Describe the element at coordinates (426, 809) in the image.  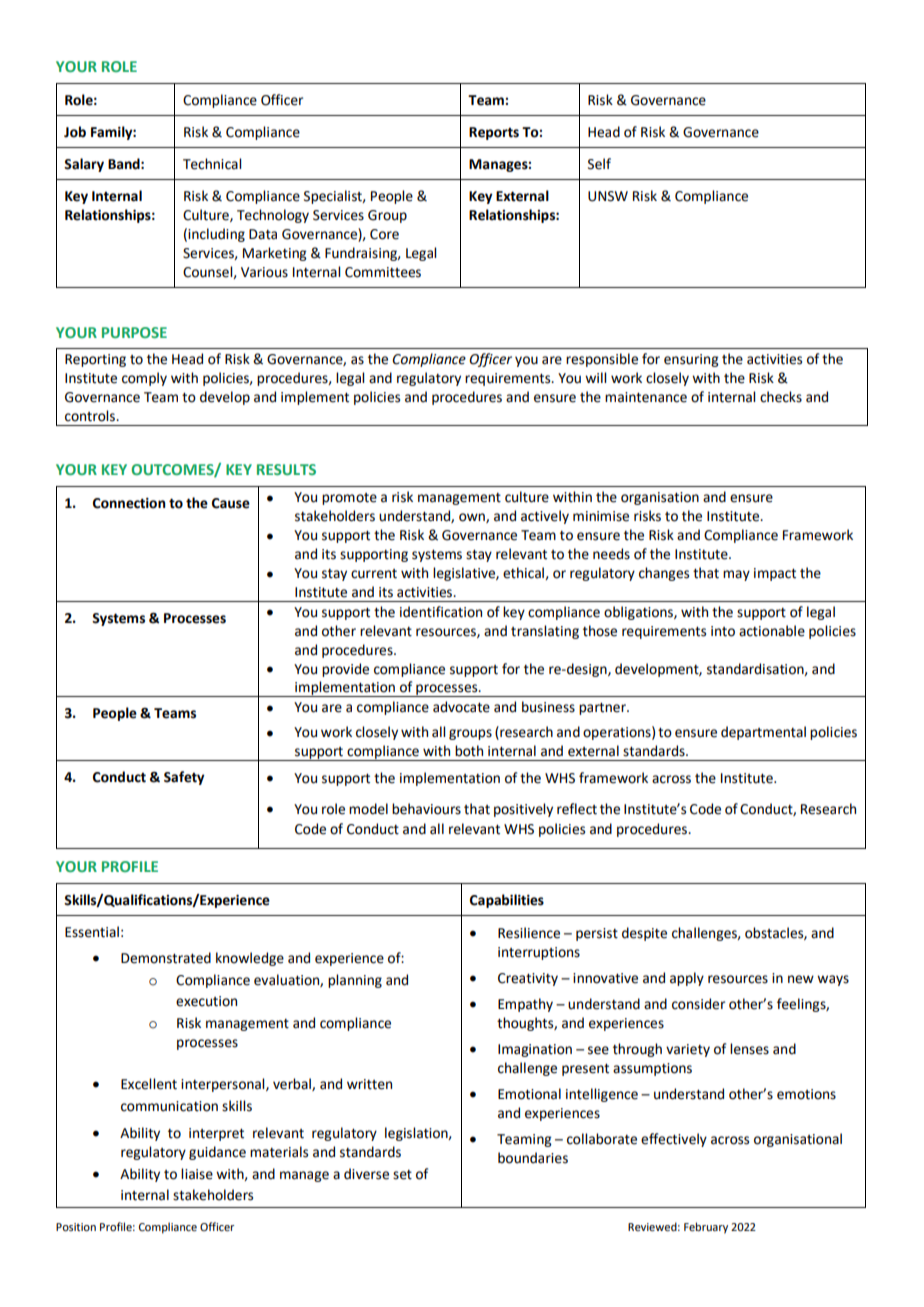
I see `behaviours` at that location.
